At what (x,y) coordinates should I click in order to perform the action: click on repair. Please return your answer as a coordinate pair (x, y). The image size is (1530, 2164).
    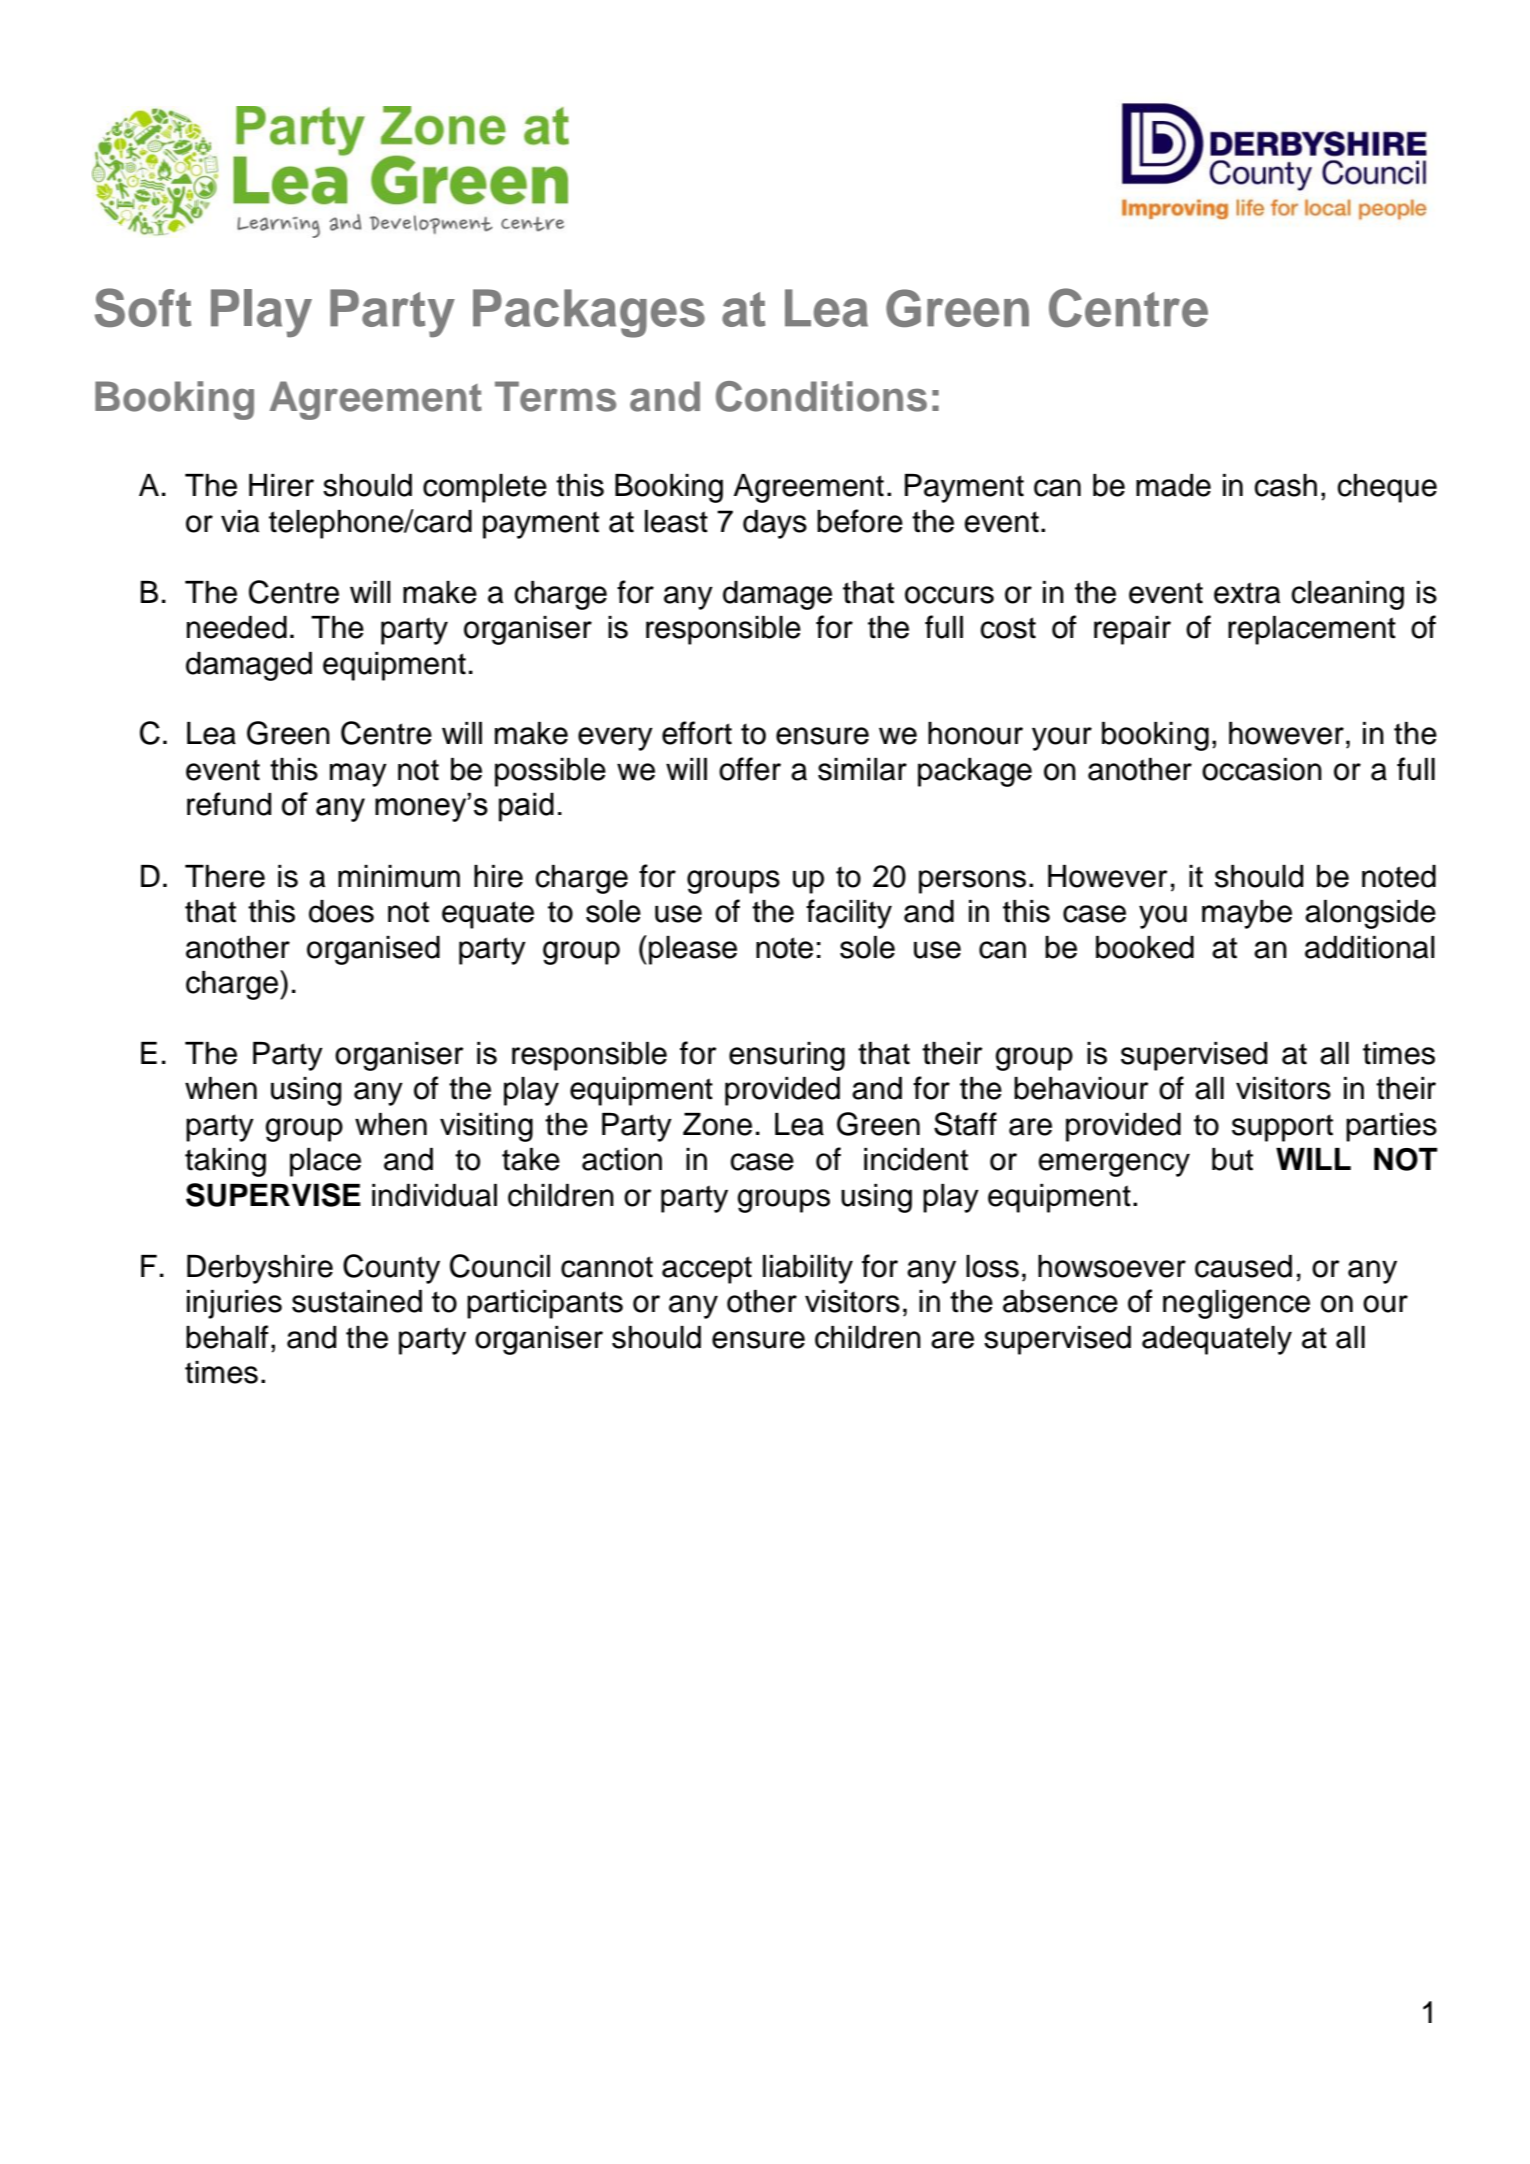
    Looking at the image, I should click on (1132, 630).
